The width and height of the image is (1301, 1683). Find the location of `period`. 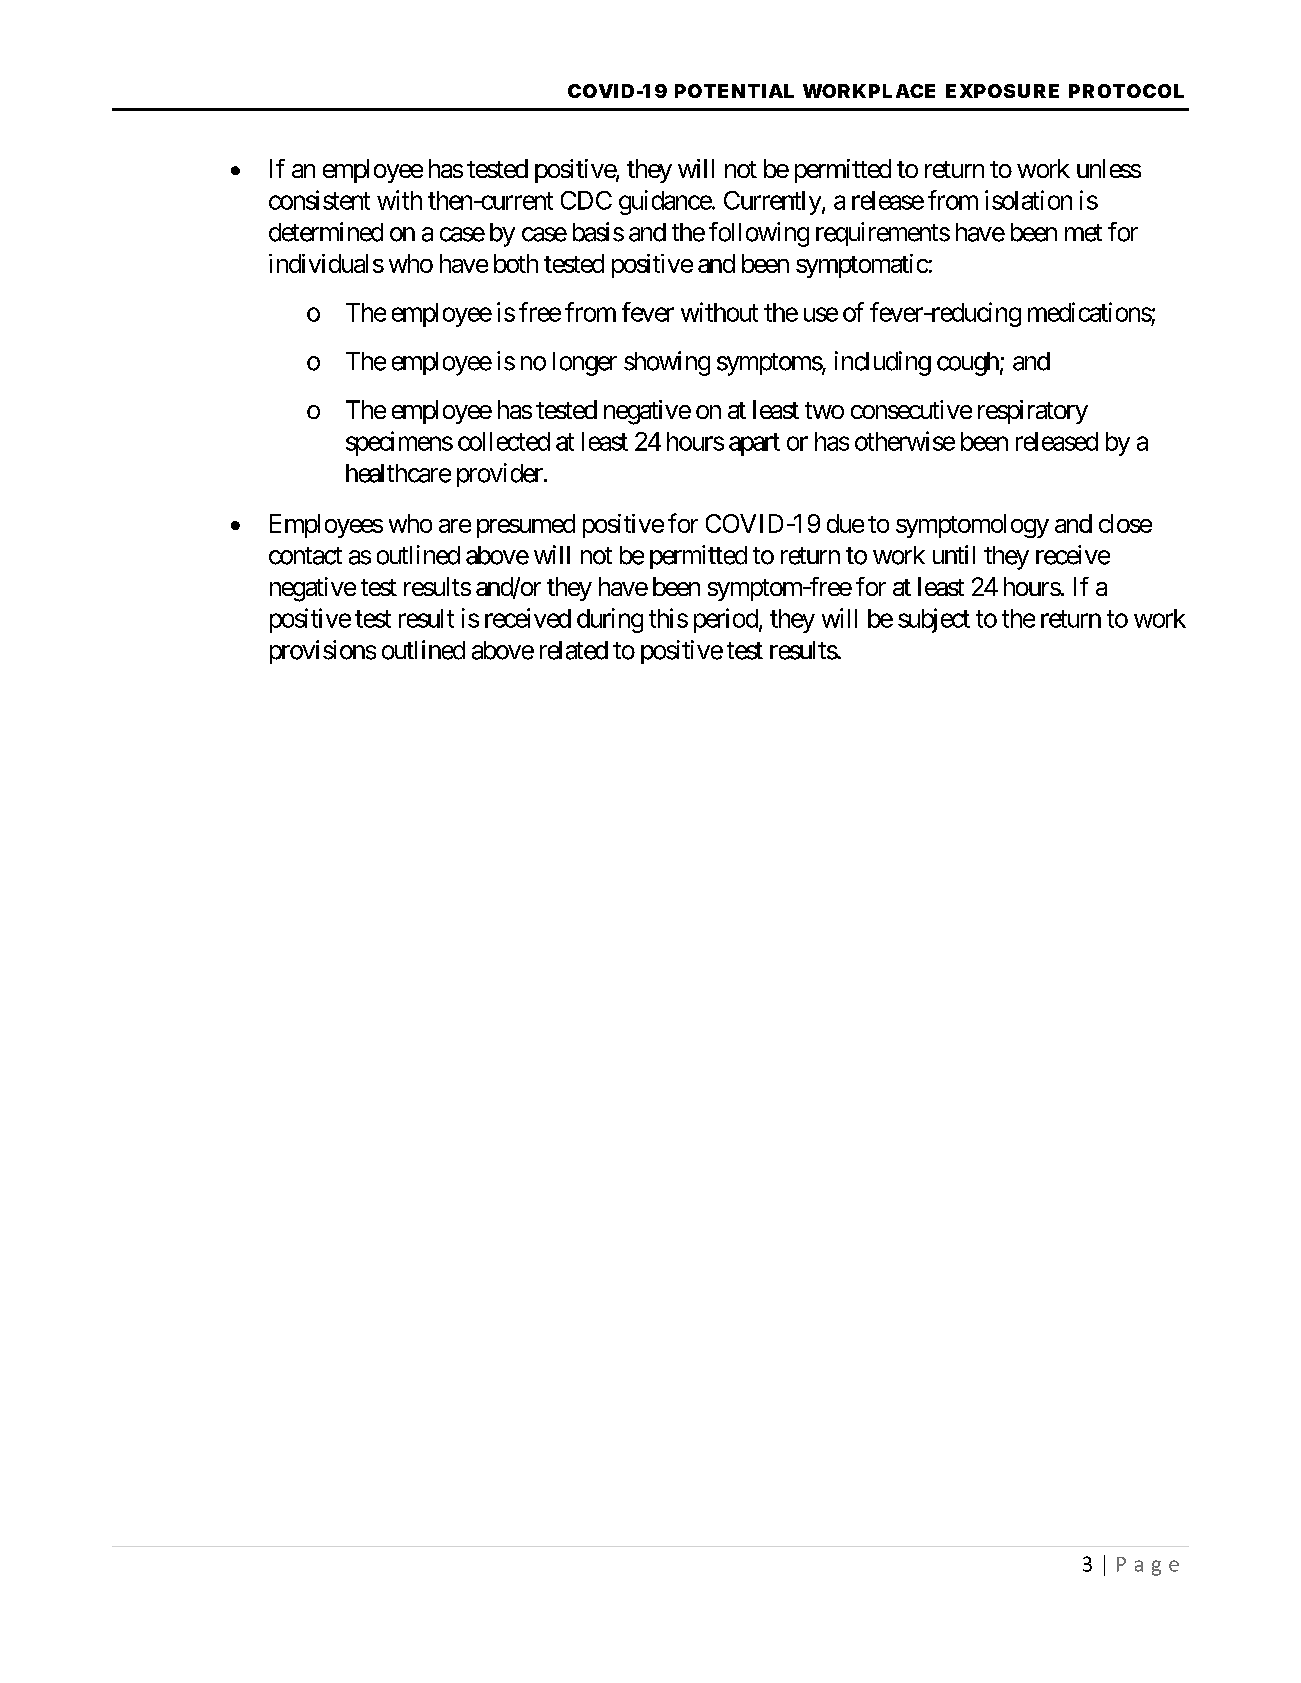

period is located at coordinates (726, 620).
